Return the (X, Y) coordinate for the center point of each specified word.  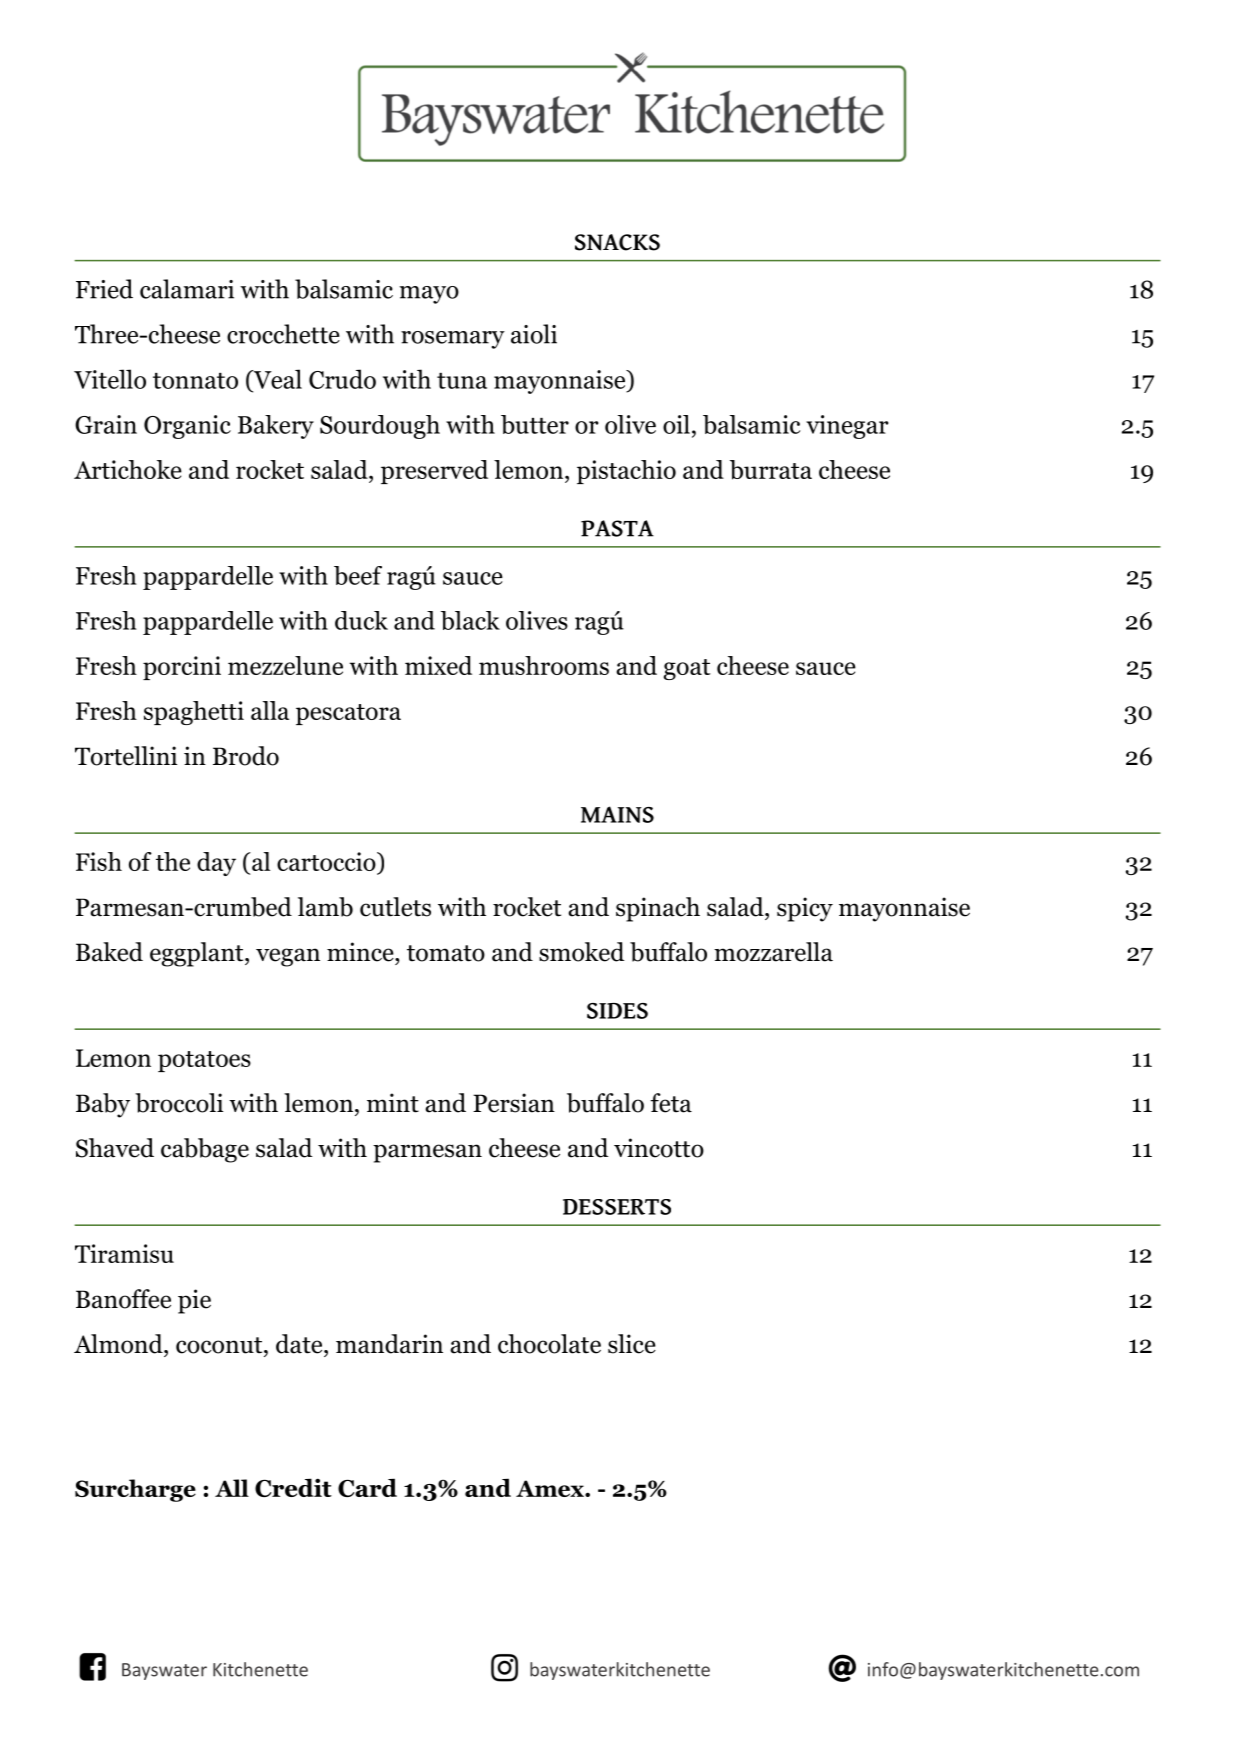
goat (687, 669)
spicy (805, 909)
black (470, 620)
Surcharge (135, 1490)
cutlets (395, 907)
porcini (182, 668)
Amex (551, 1488)
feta (671, 1103)
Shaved (115, 1148)
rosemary (453, 340)
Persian (514, 1103)
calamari (187, 289)
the (173, 861)
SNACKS (617, 242)
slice (632, 1344)
